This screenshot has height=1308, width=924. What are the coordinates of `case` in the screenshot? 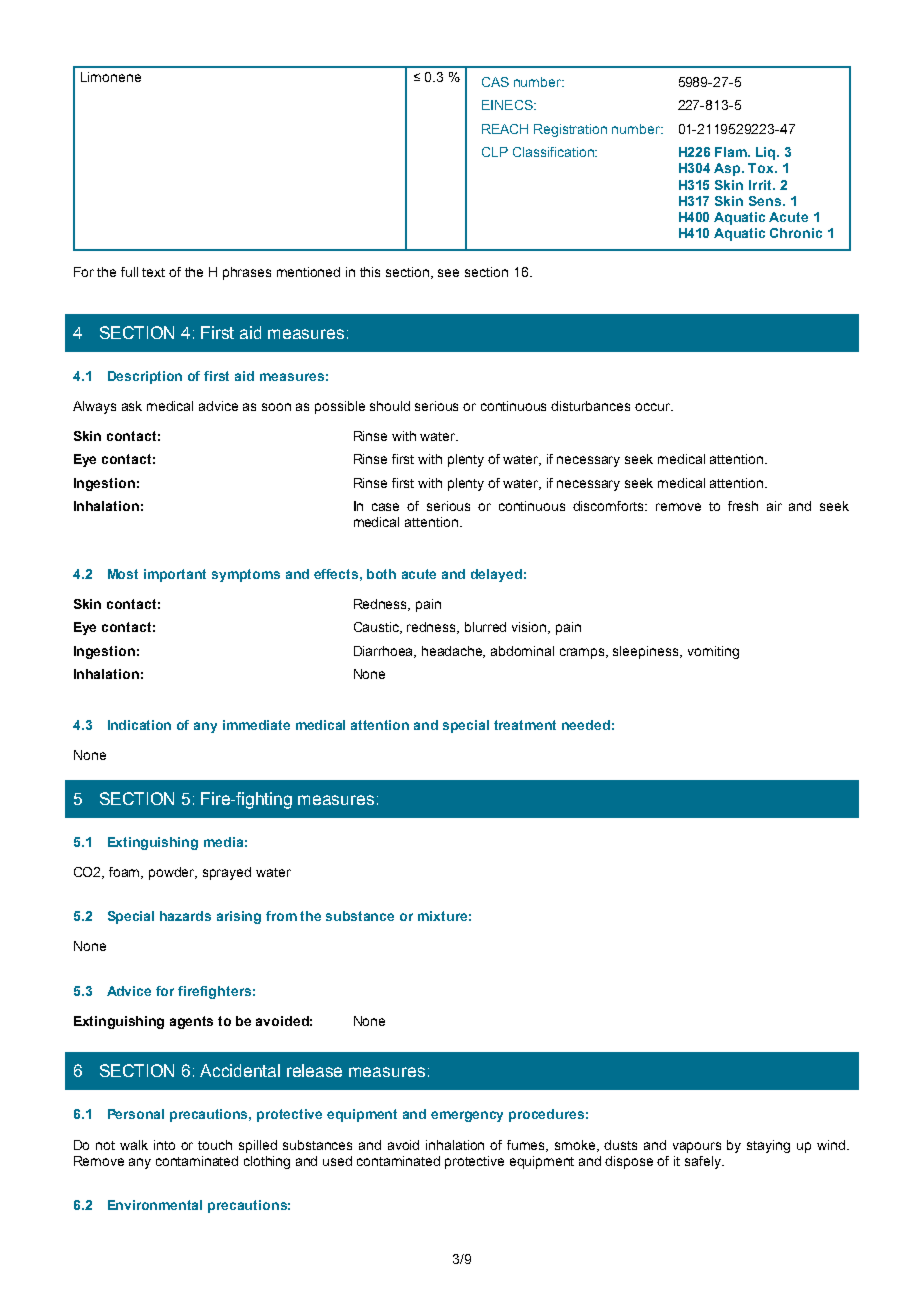 It's located at (385, 507).
